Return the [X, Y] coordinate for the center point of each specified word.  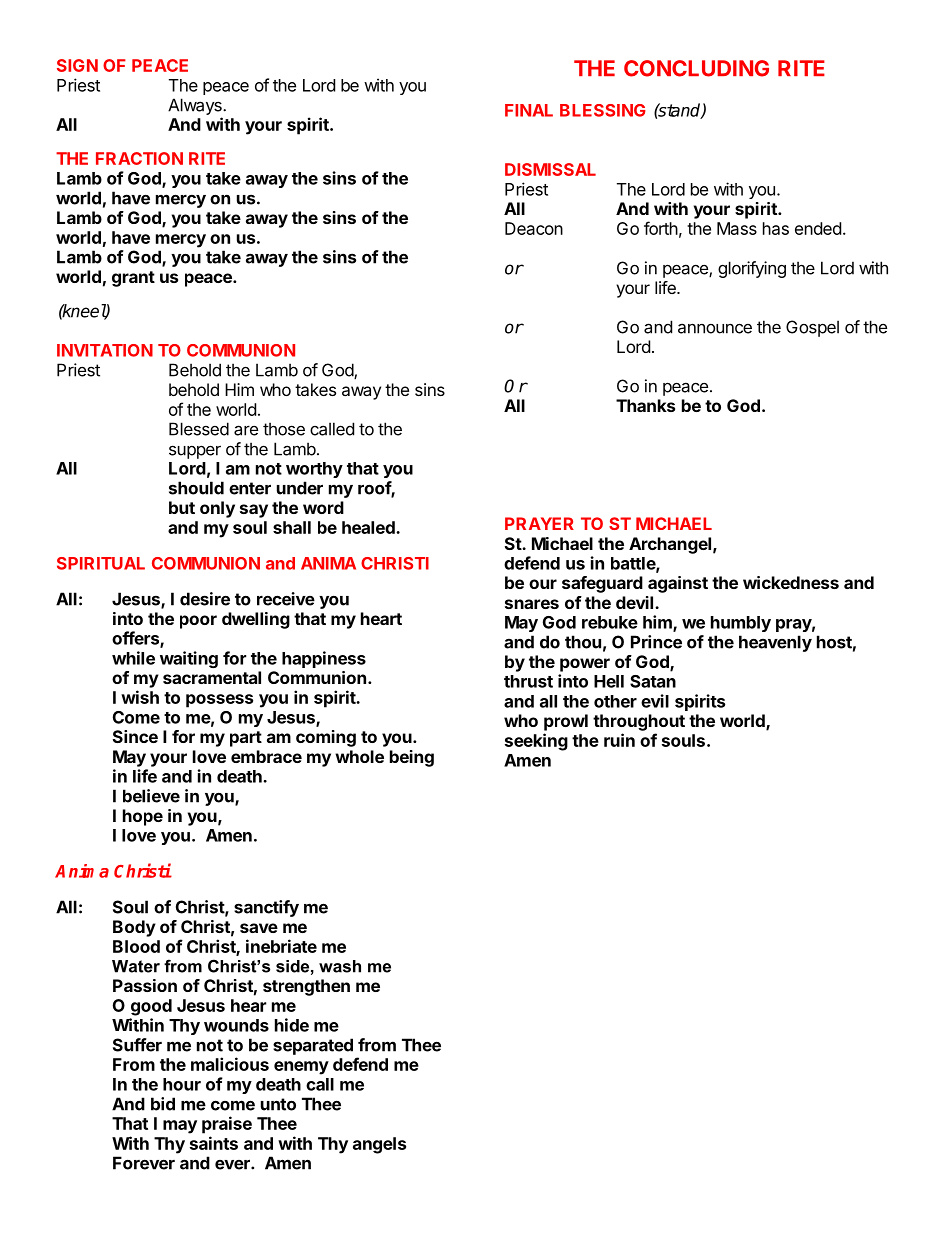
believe [151, 796]
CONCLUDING [696, 68]
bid [163, 1104]
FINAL [529, 110]
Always [196, 106]
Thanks [645, 405]
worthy [314, 470]
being [412, 758]
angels [379, 1145]
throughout [639, 722]
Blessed [199, 429]
